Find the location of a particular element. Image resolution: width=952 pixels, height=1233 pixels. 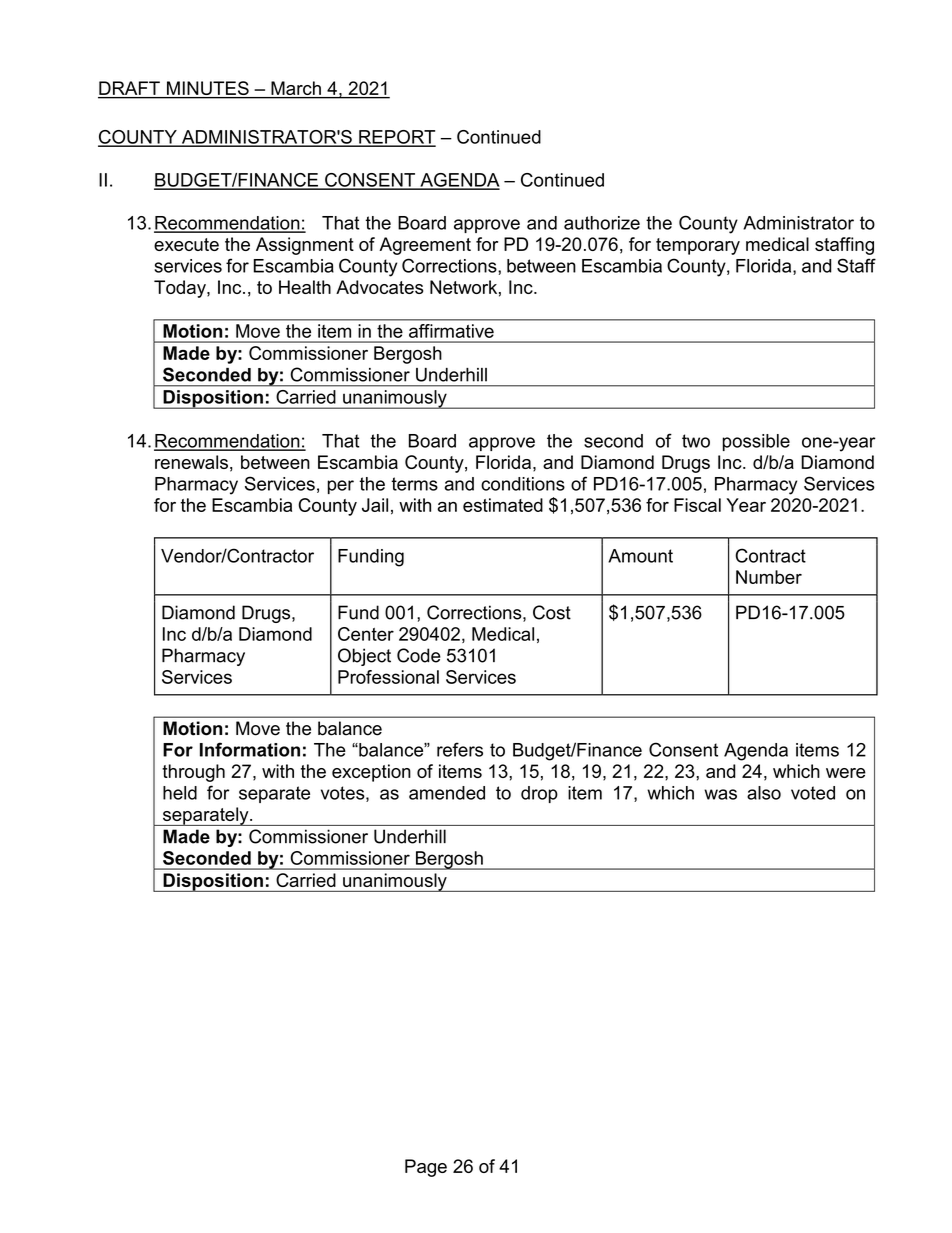

temporary is located at coordinates (698, 246).
